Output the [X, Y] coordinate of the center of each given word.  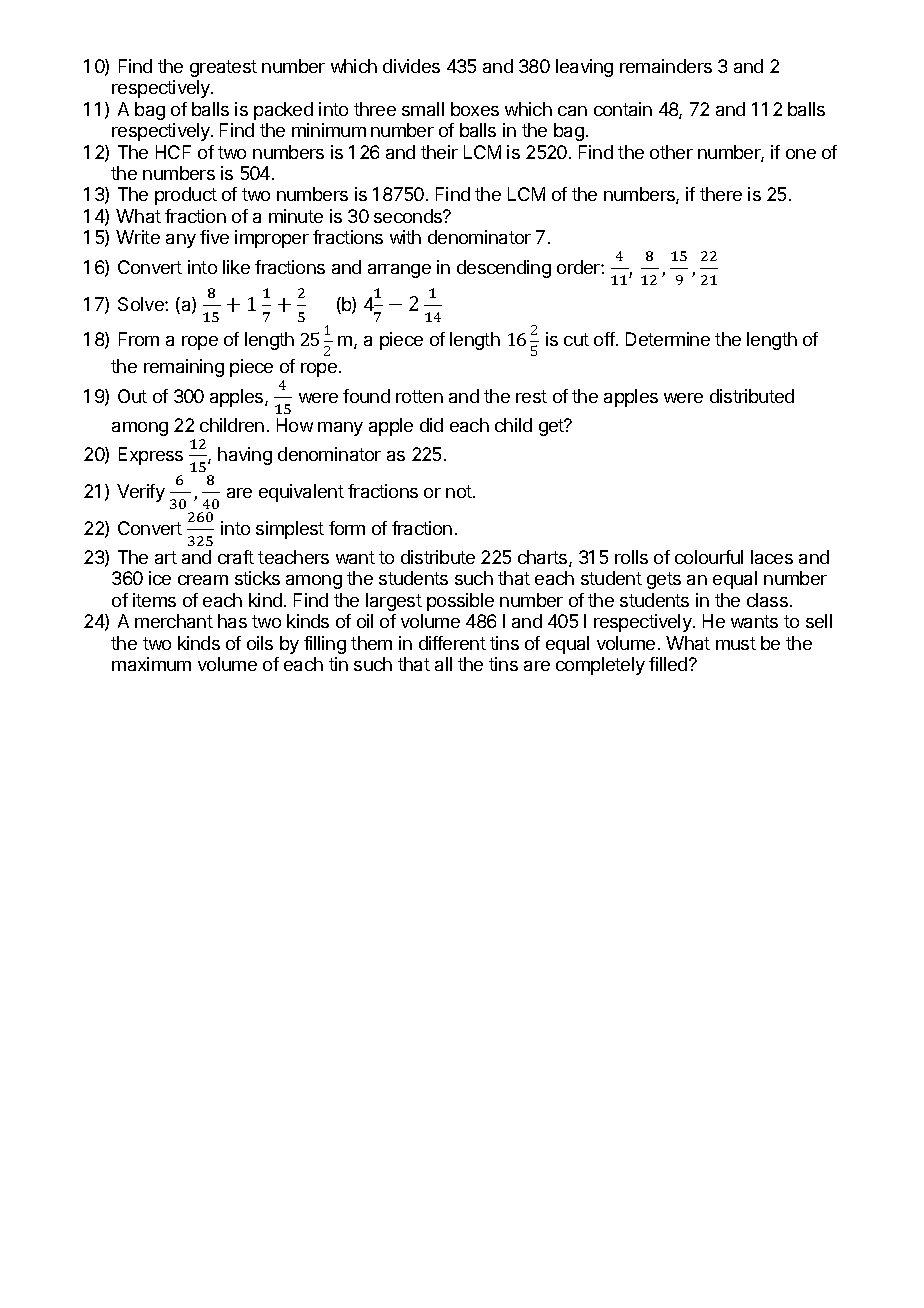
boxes [475, 109]
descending [504, 269]
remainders [666, 66]
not [460, 491]
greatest [223, 68]
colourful [709, 557]
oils [260, 643]
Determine [668, 339]
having [245, 456]
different [452, 643]
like [236, 267]
